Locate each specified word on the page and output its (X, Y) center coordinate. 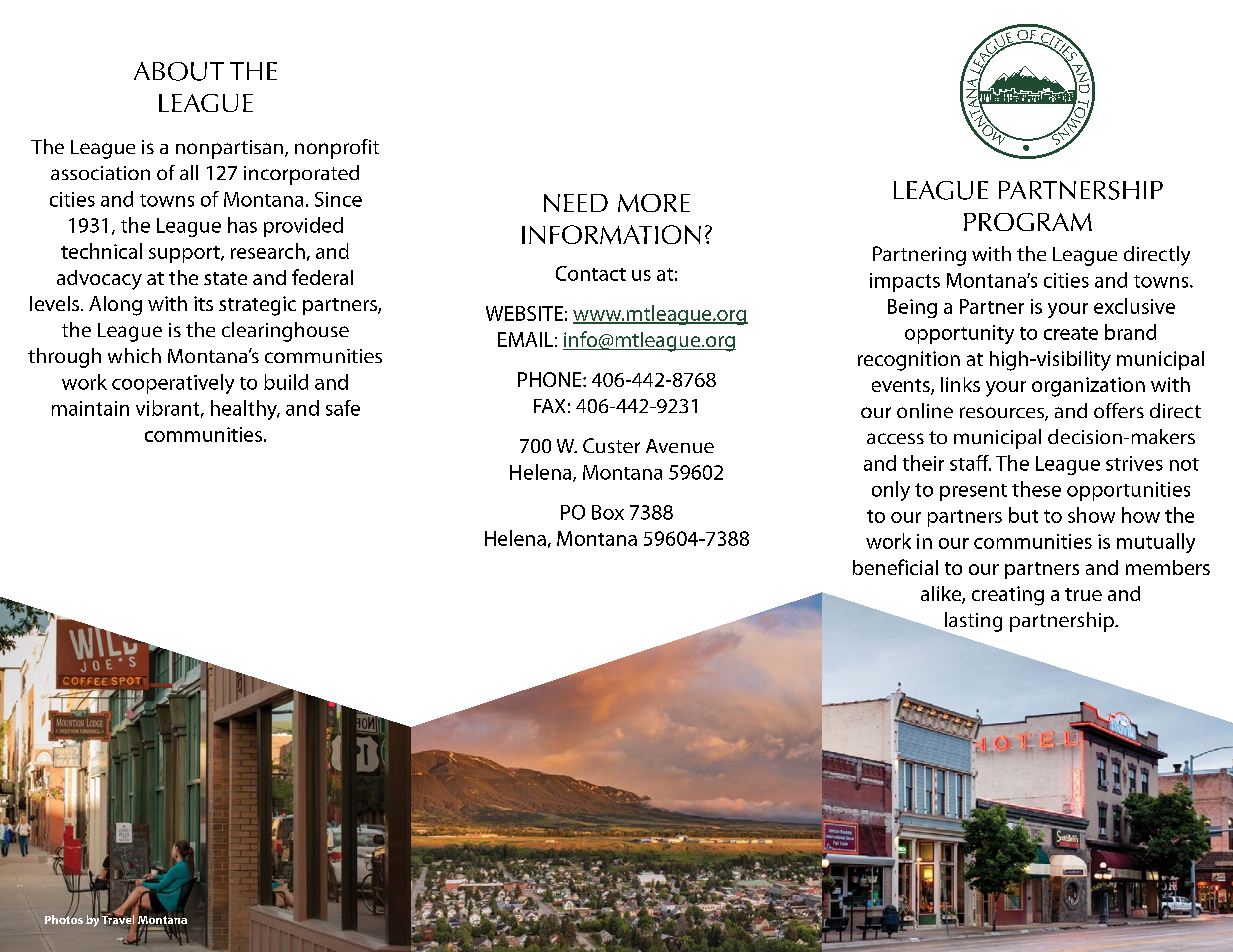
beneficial (895, 567)
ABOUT (179, 71)
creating (1008, 596)
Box (608, 512)
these (1036, 489)
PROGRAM (1028, 222)
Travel (118, 920)
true (1083, 594)
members (1168, 567)
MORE (654, 203)
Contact (591, 273)
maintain (90, 408)
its (203, 303)
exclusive (1134, 306)
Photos (64, 918)
